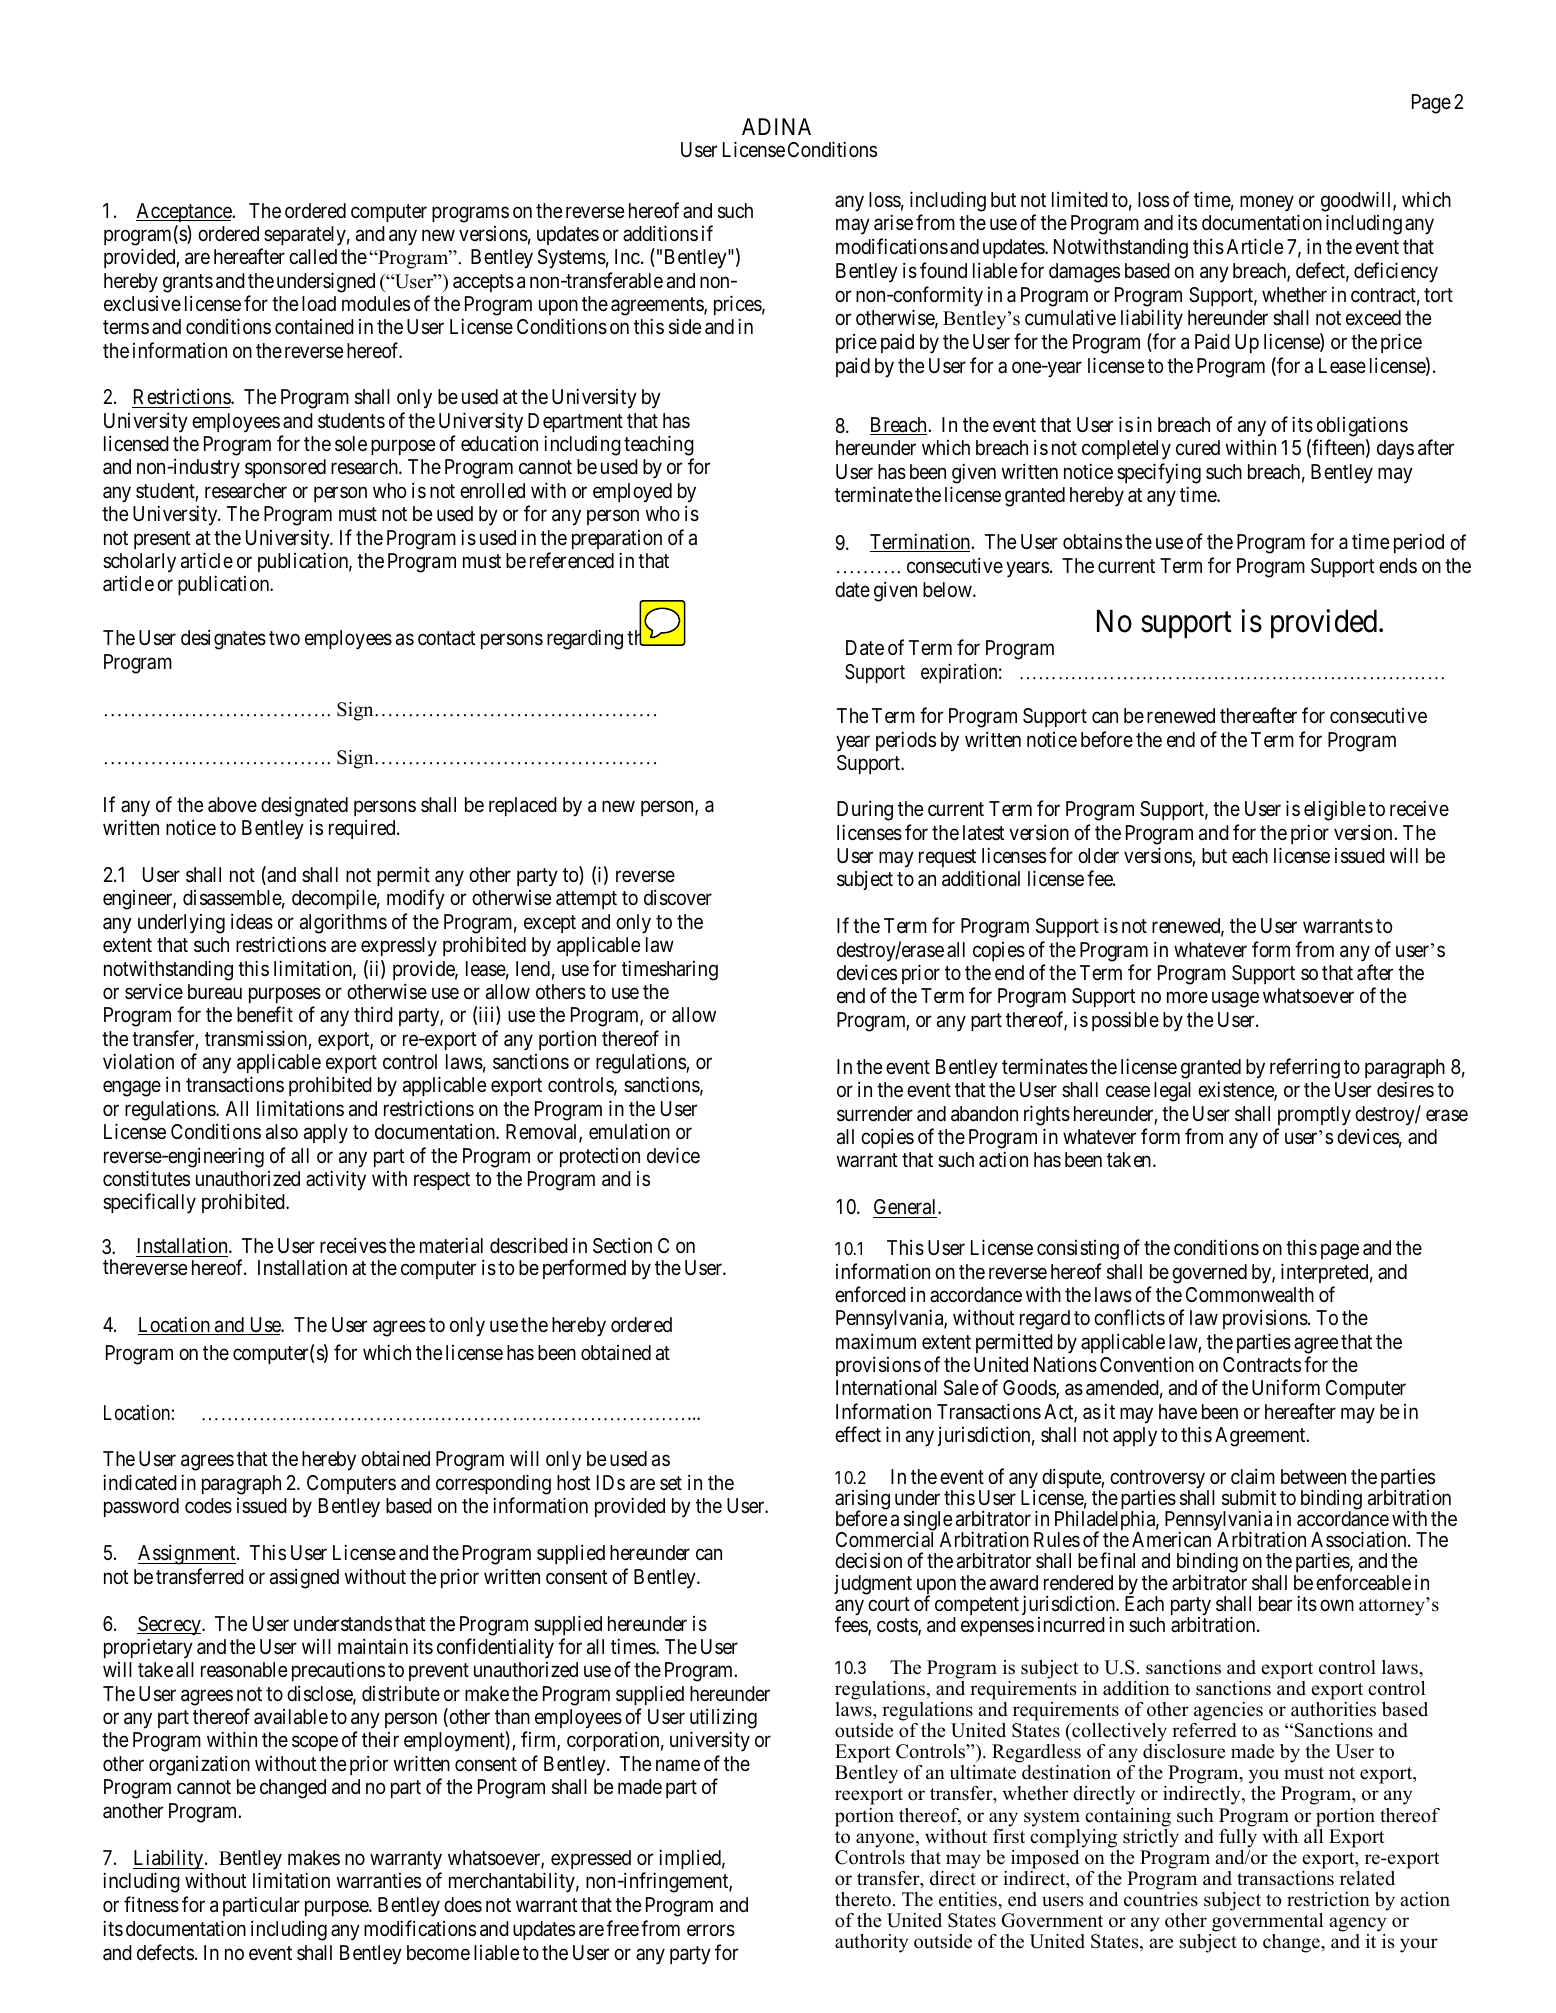  I want to click on arise, so click(893, 223).
